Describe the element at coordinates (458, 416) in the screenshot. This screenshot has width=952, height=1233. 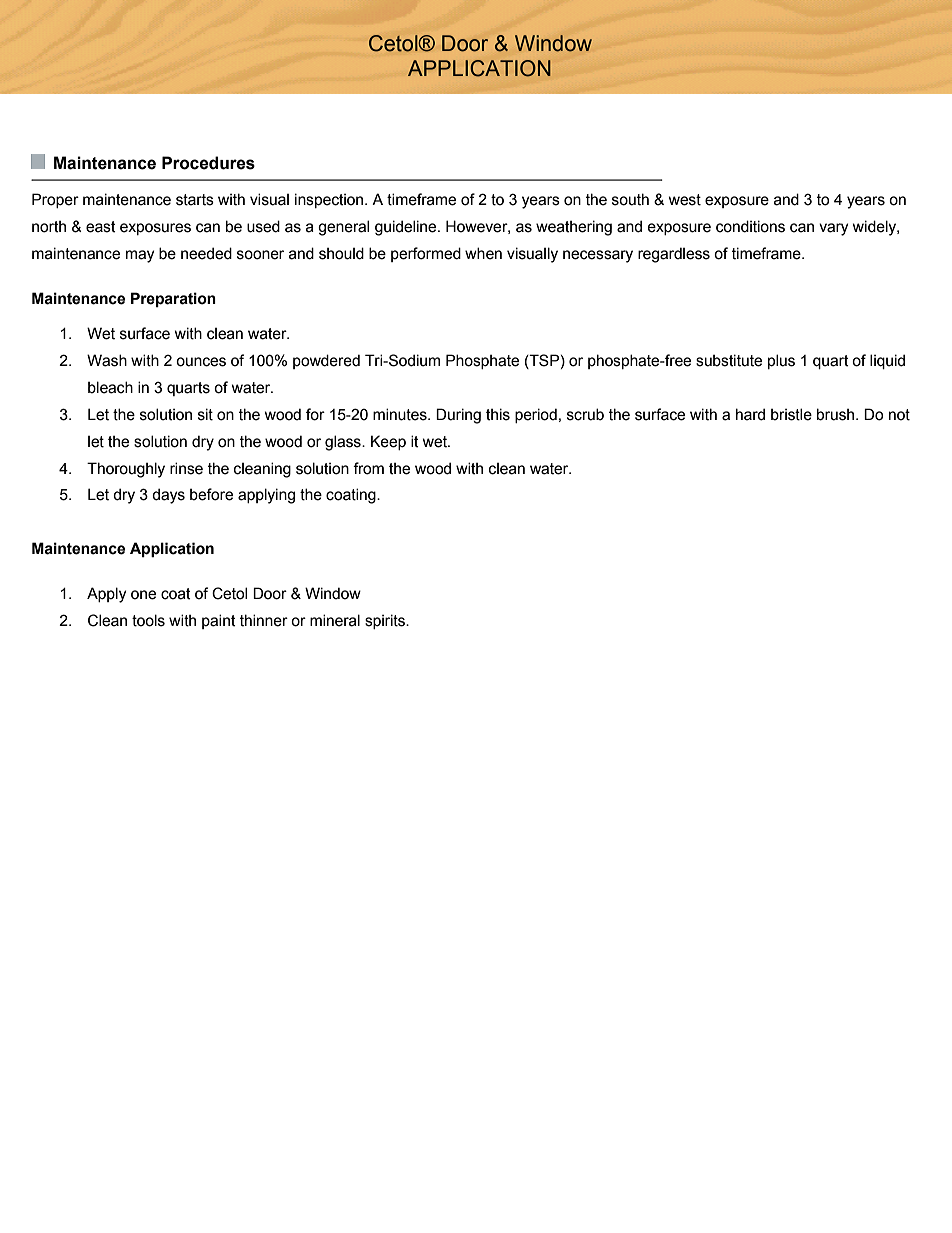
I see `During` at that location.
